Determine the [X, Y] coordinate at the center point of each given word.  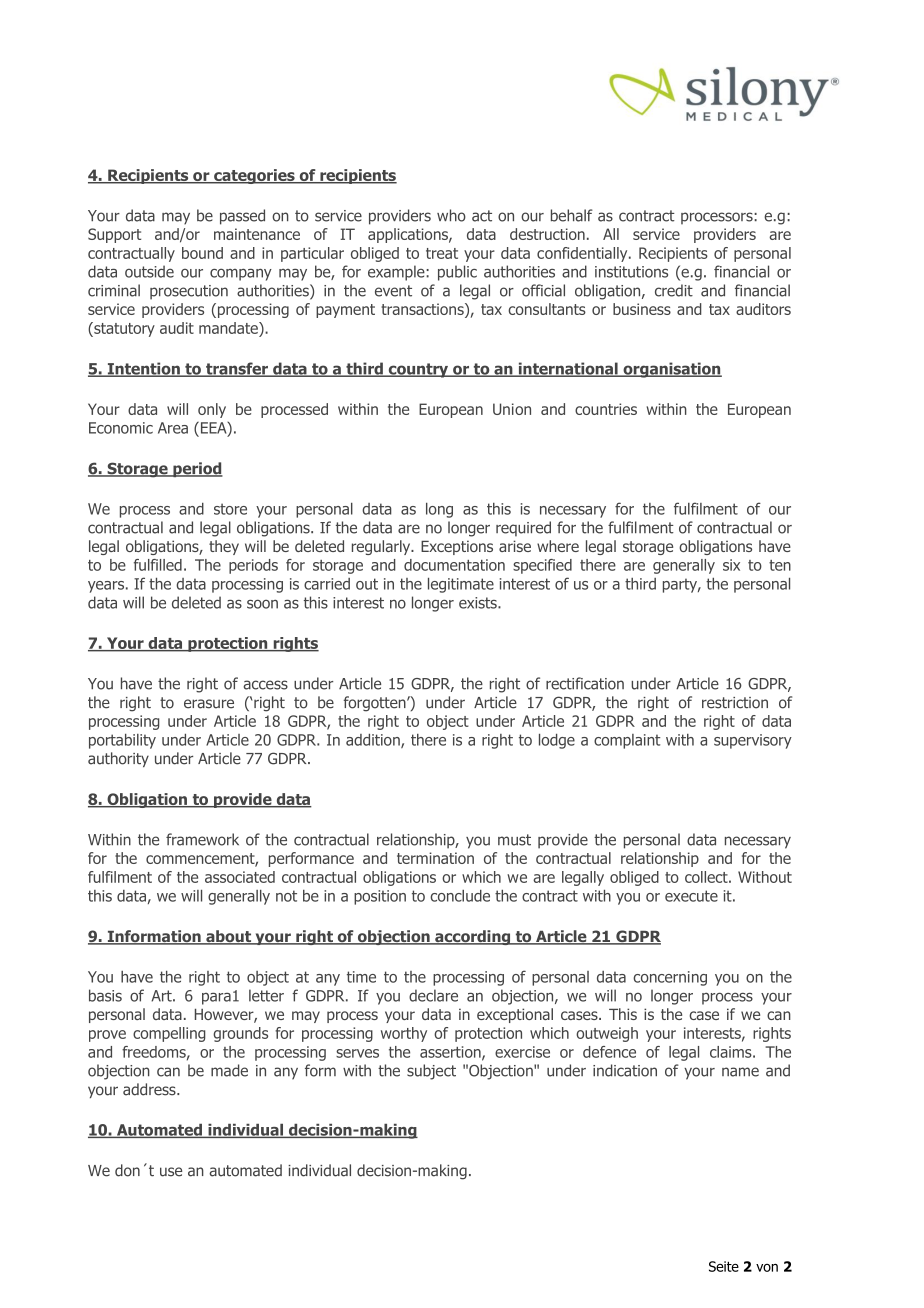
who [451, 215]
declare [433, 995]
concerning [670, 978]
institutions [631, 272]
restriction [735, 703]
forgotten [376, 704]
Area [173, 428]
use [171, 1172]
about [229, 937]
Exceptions [457, 547]
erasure [209, 704]
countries [606, 409]
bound [202, 253]
